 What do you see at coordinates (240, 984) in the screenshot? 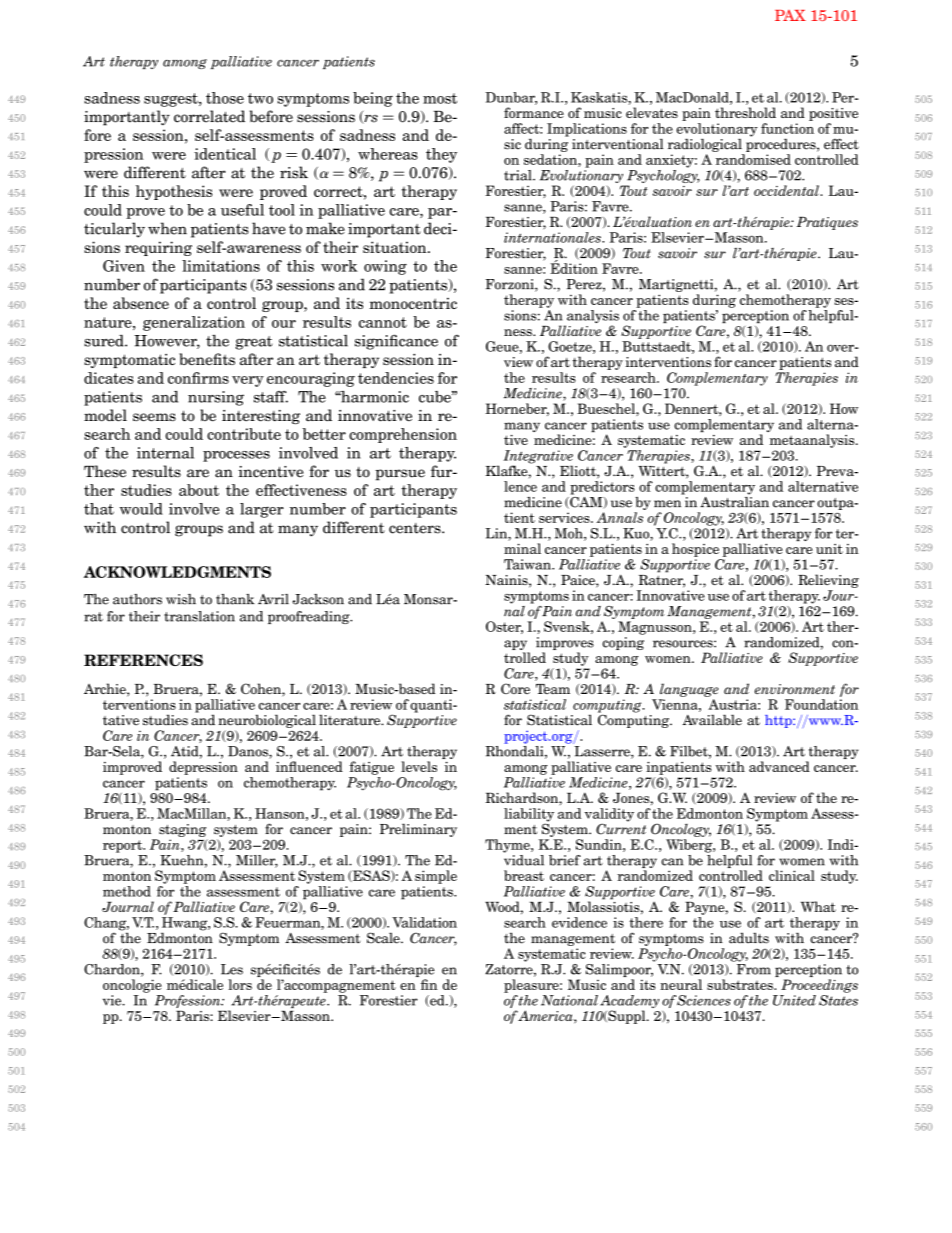
I see `lors` at bounding box center [240, 984].
